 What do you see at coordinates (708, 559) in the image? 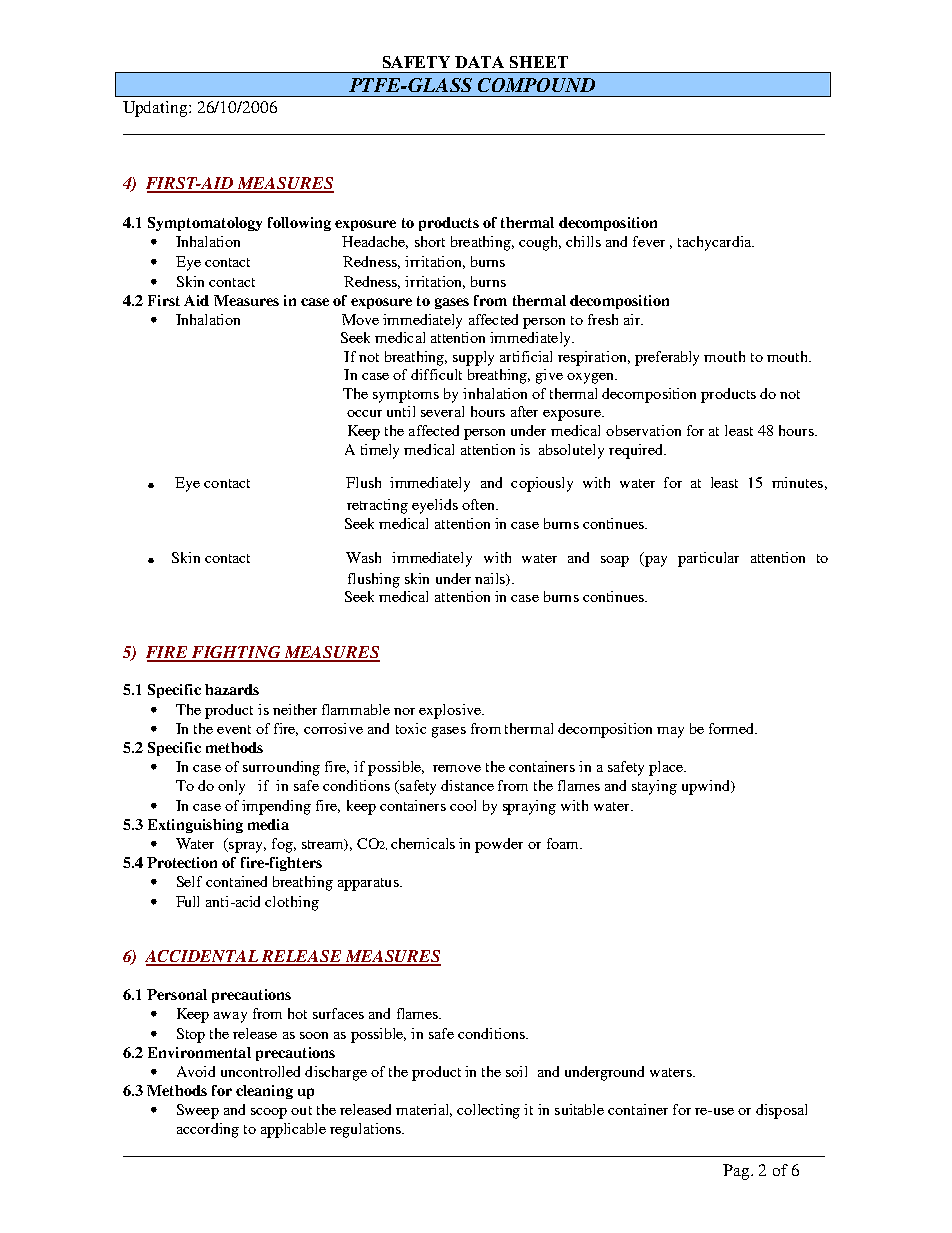
I see `particular` at bounding box center [708, 559].
